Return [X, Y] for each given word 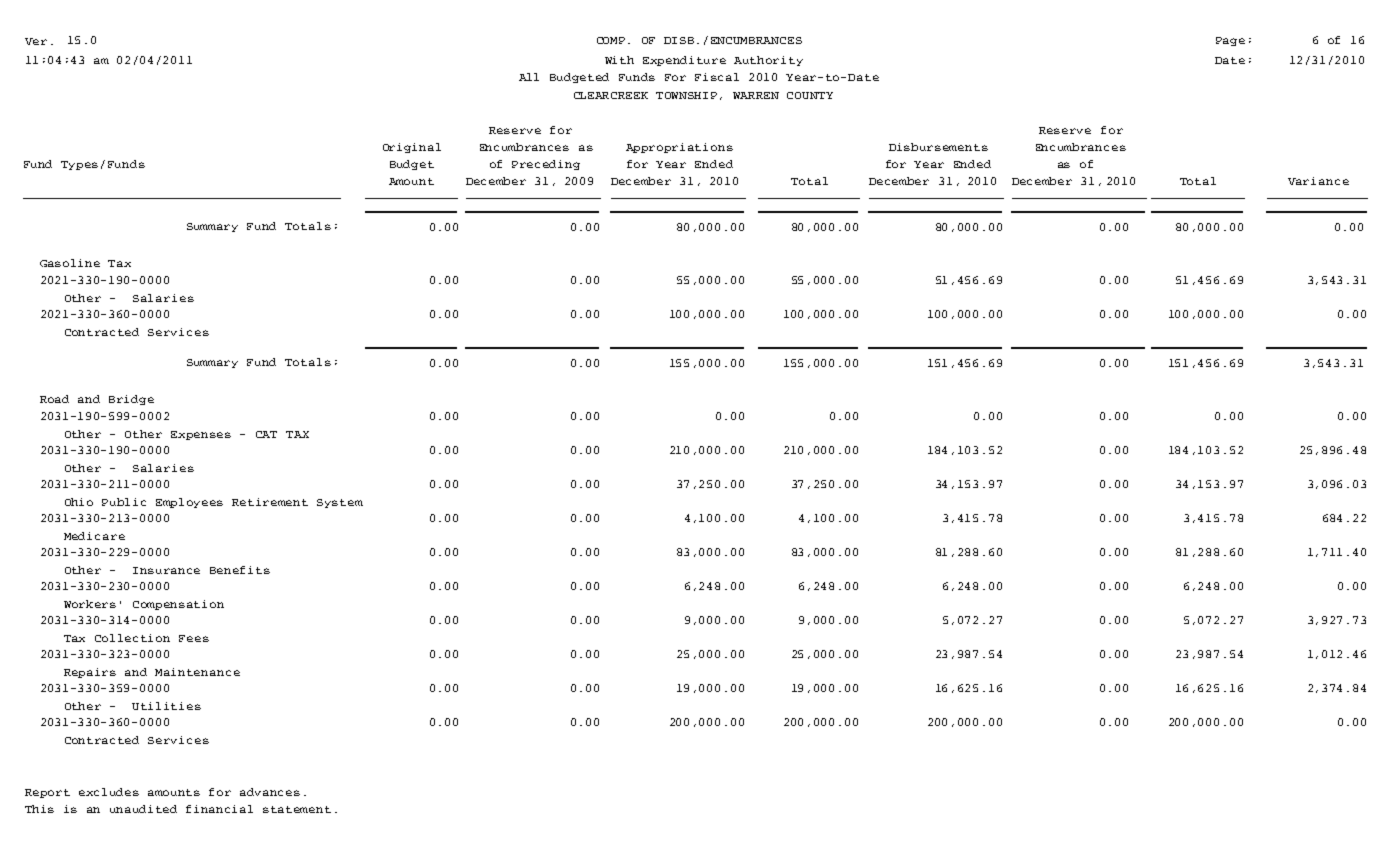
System [340, 503]
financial [219, 809]
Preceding [546, 165]
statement [297, 809]
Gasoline [70, 263]
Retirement [270, 502]
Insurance [166, 570]
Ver [36, 41]
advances [270, 792]
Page [1230, 41]
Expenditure [684, 61]
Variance [1318, 181]
